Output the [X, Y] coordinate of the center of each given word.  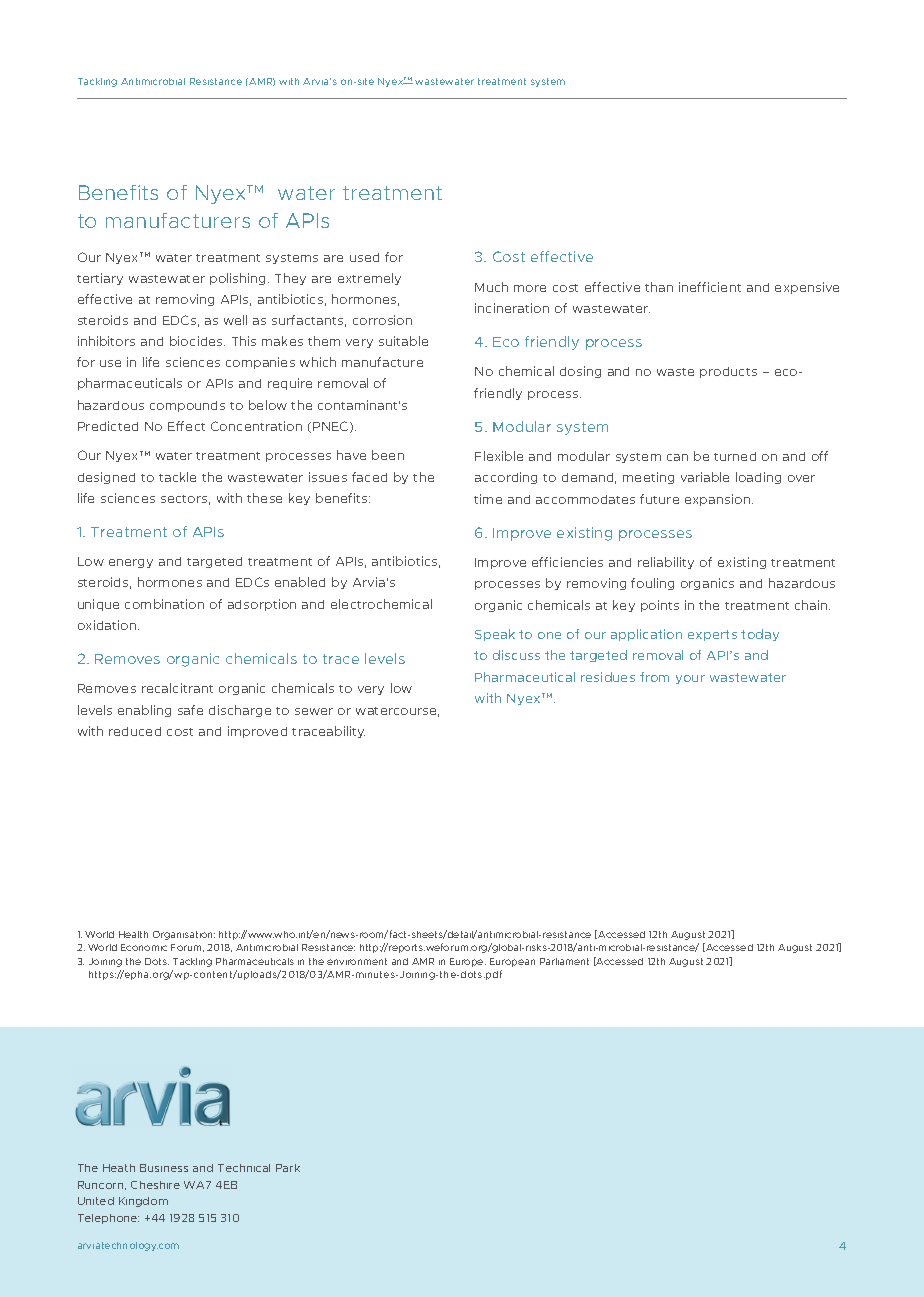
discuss [516, 655]
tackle [177, 477]
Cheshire [155, 1185]
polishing [239, 279]
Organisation [184, 935]
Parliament [564, 961]
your [690, 679]
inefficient [710, 287]
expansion [717, 500]
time [488, 499]
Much [491, 287]
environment [357, 961]
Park [288, 1168]
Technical [244, 1168]
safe [190, 710]
